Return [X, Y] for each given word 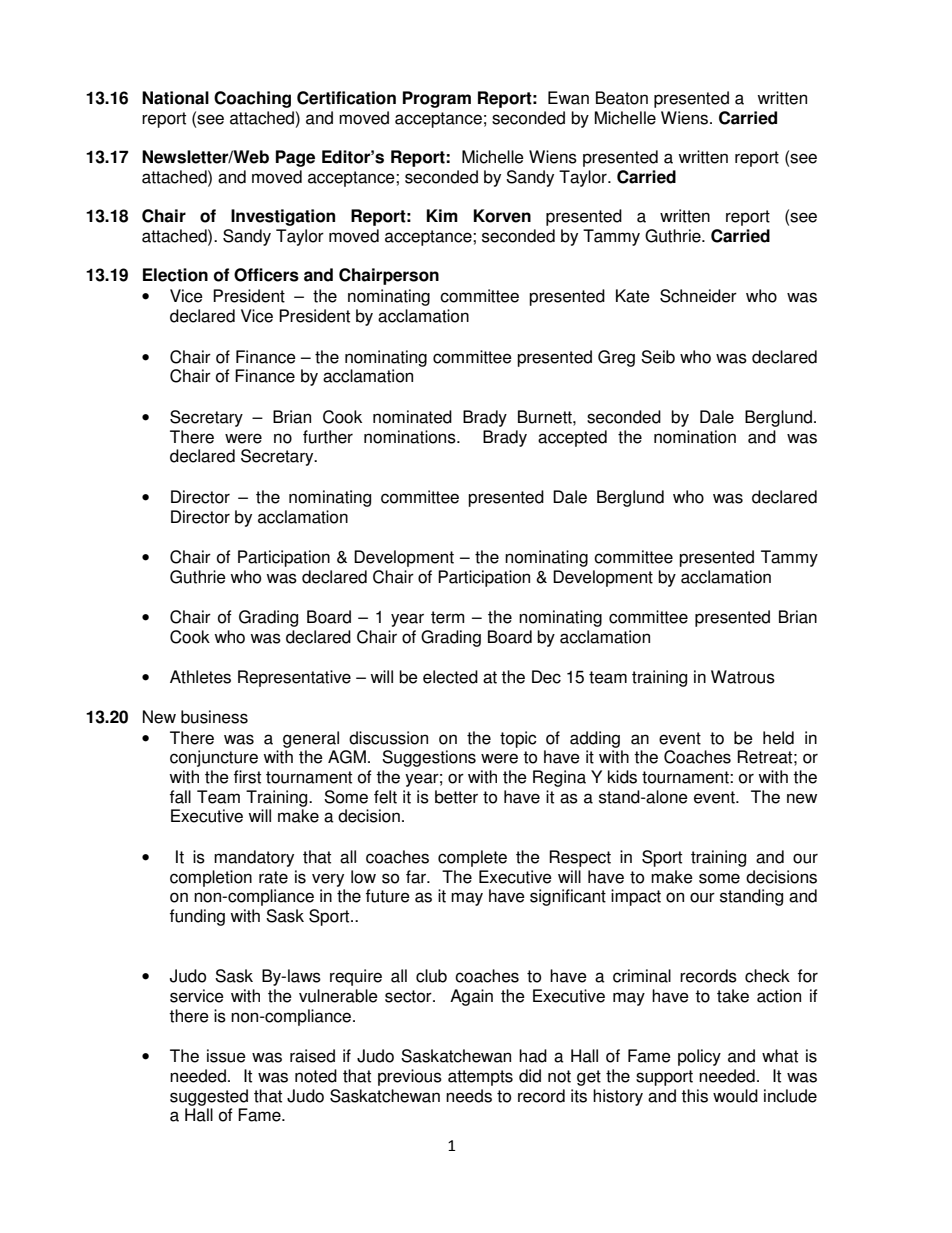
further [328, 437]
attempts [480, 1078]
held [778, 738]
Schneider [698, 296]
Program [437, 99]
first [247, 777]
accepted [572, 438]
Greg [616, 358]
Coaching [252, 99]
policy [699, 1057]
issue [226, 1056]
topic [518, 739]
